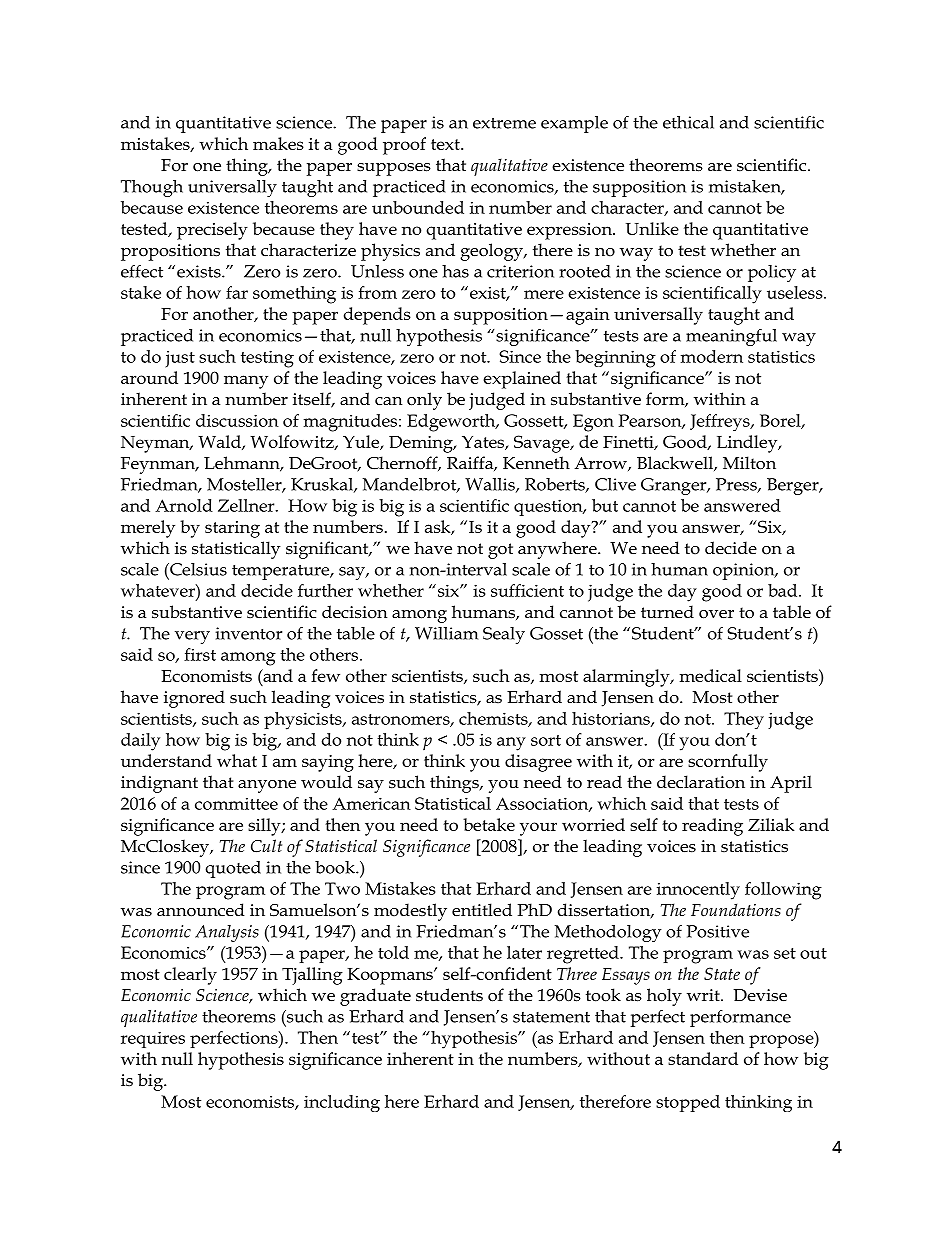  I want to click on medical, so click(711, 675).
